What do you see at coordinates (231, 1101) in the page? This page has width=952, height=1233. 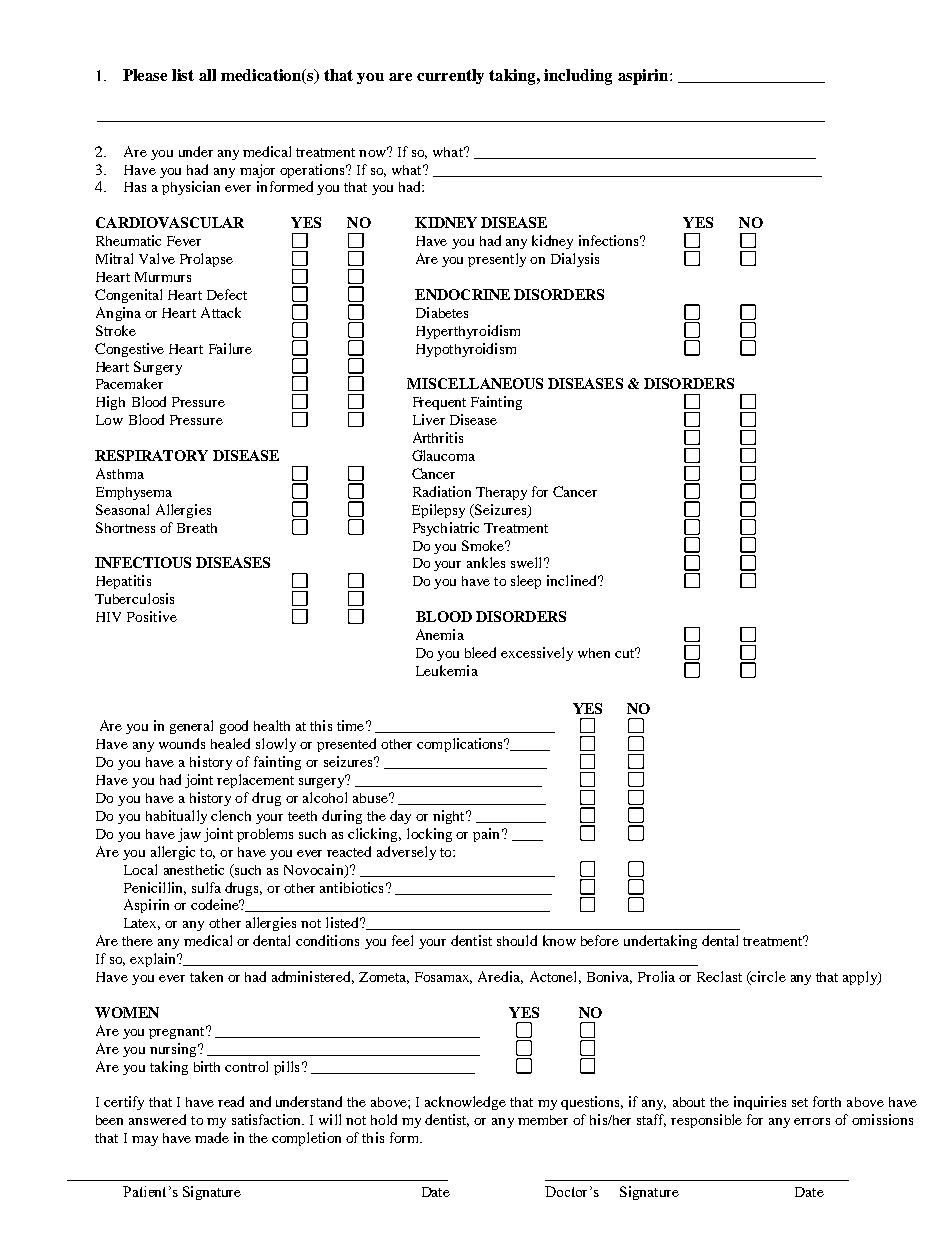 I see `read` at bounding box center [231, 1101].
